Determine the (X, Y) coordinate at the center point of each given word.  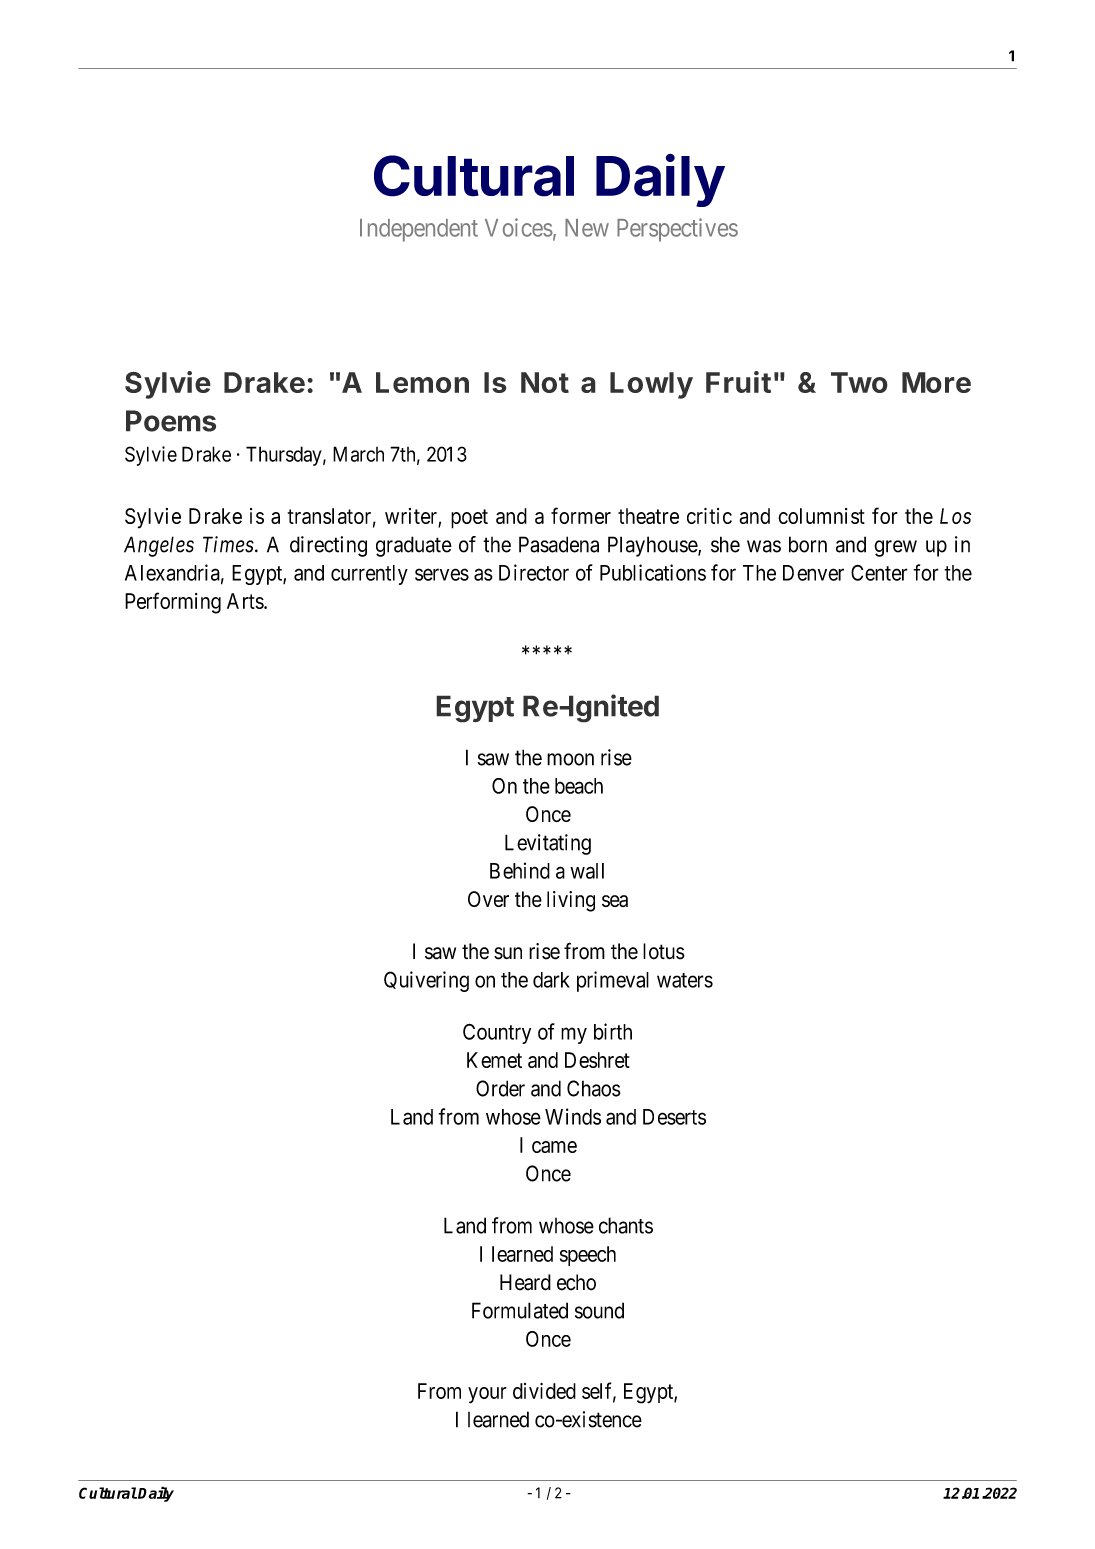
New (587, 228)
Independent (419, 230)
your (487, 1395)
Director (534, 572)
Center (879, 572)
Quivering (426, 981)
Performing (173, 603)
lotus (664, 951)
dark (551, 980)
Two (859, 382)
